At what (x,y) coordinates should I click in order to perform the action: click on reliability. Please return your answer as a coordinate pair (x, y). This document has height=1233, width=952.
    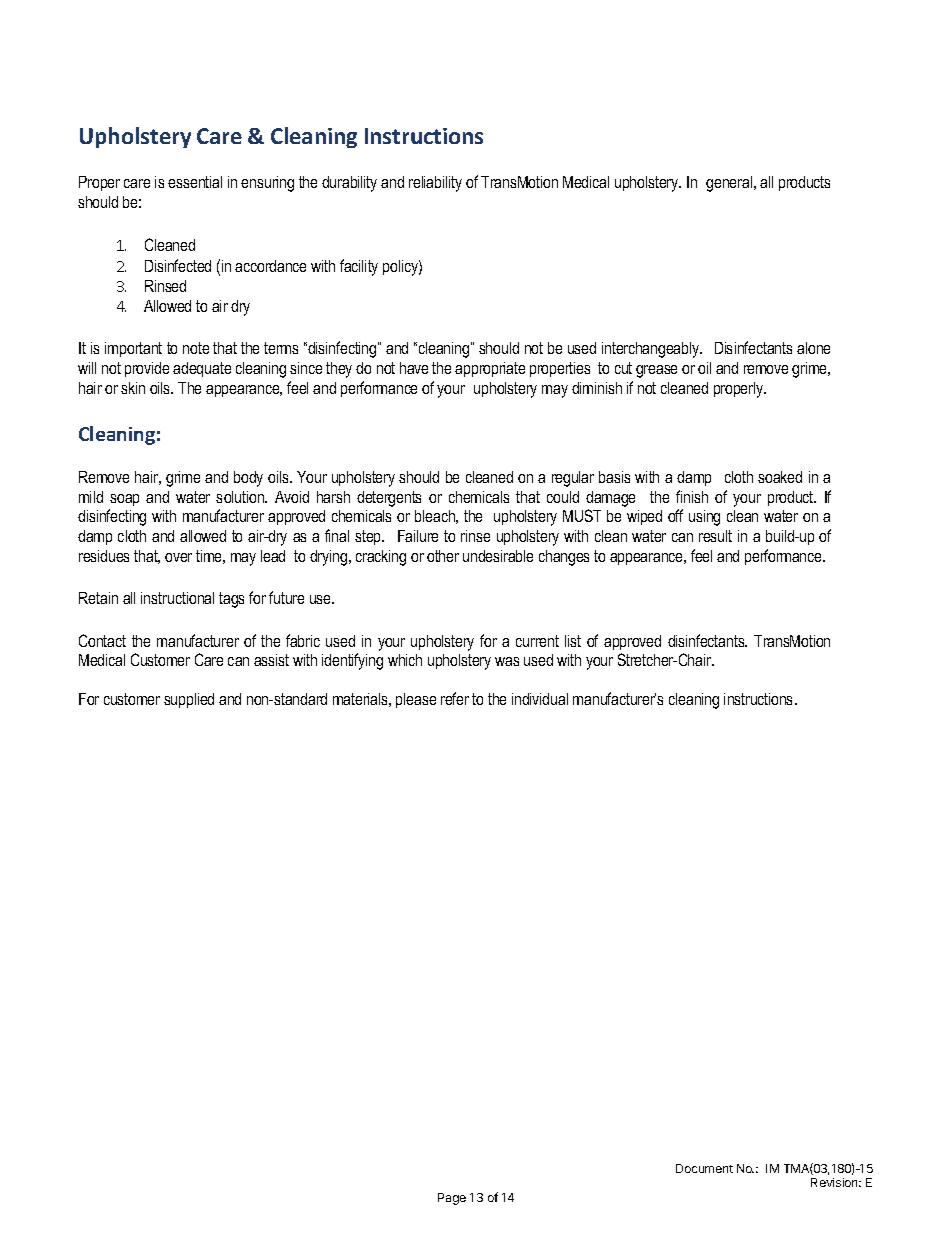
    Looking at the image, I should click on (435, 184).
